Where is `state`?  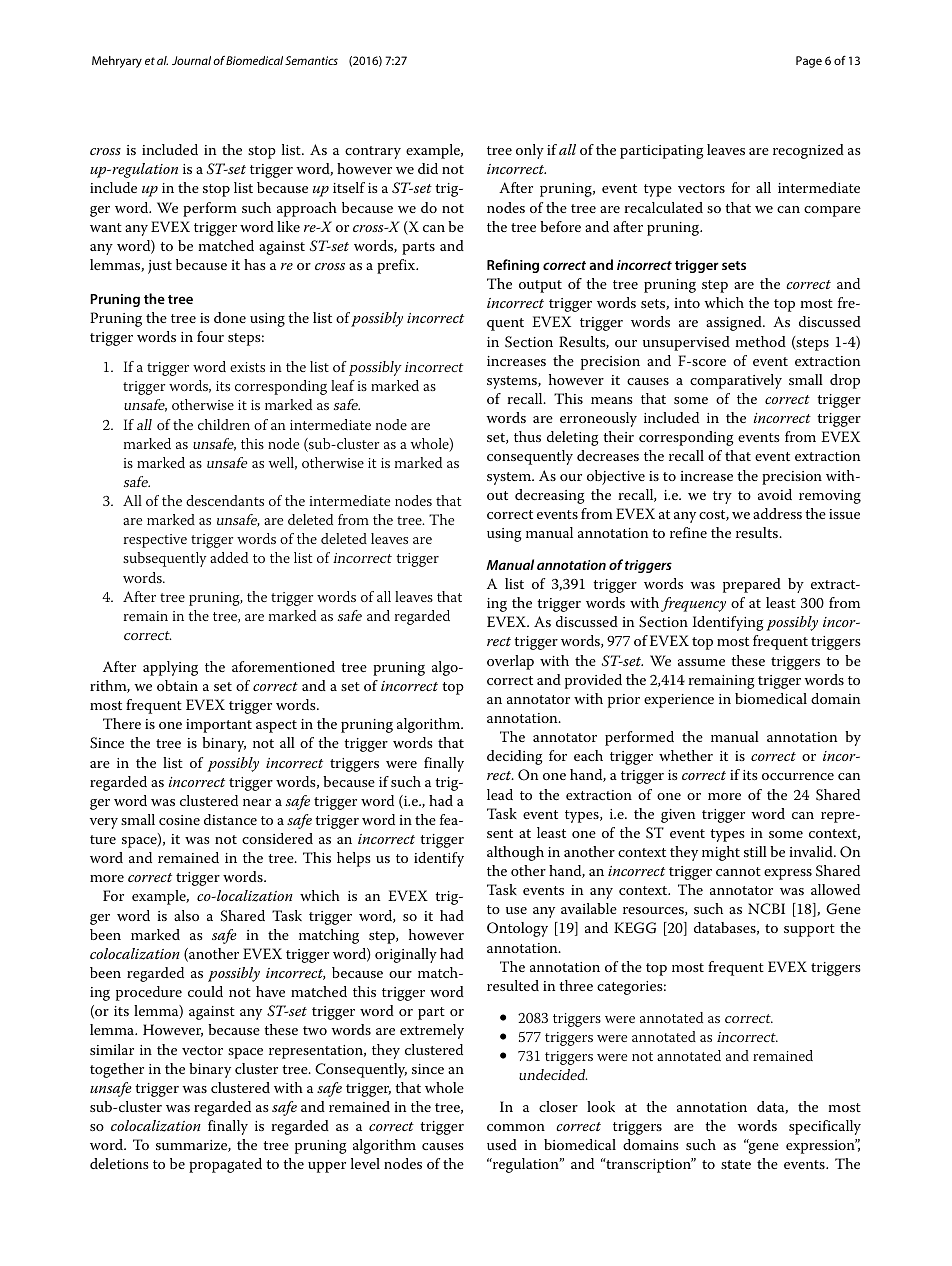 state is located at coordinates (736, 1164).
